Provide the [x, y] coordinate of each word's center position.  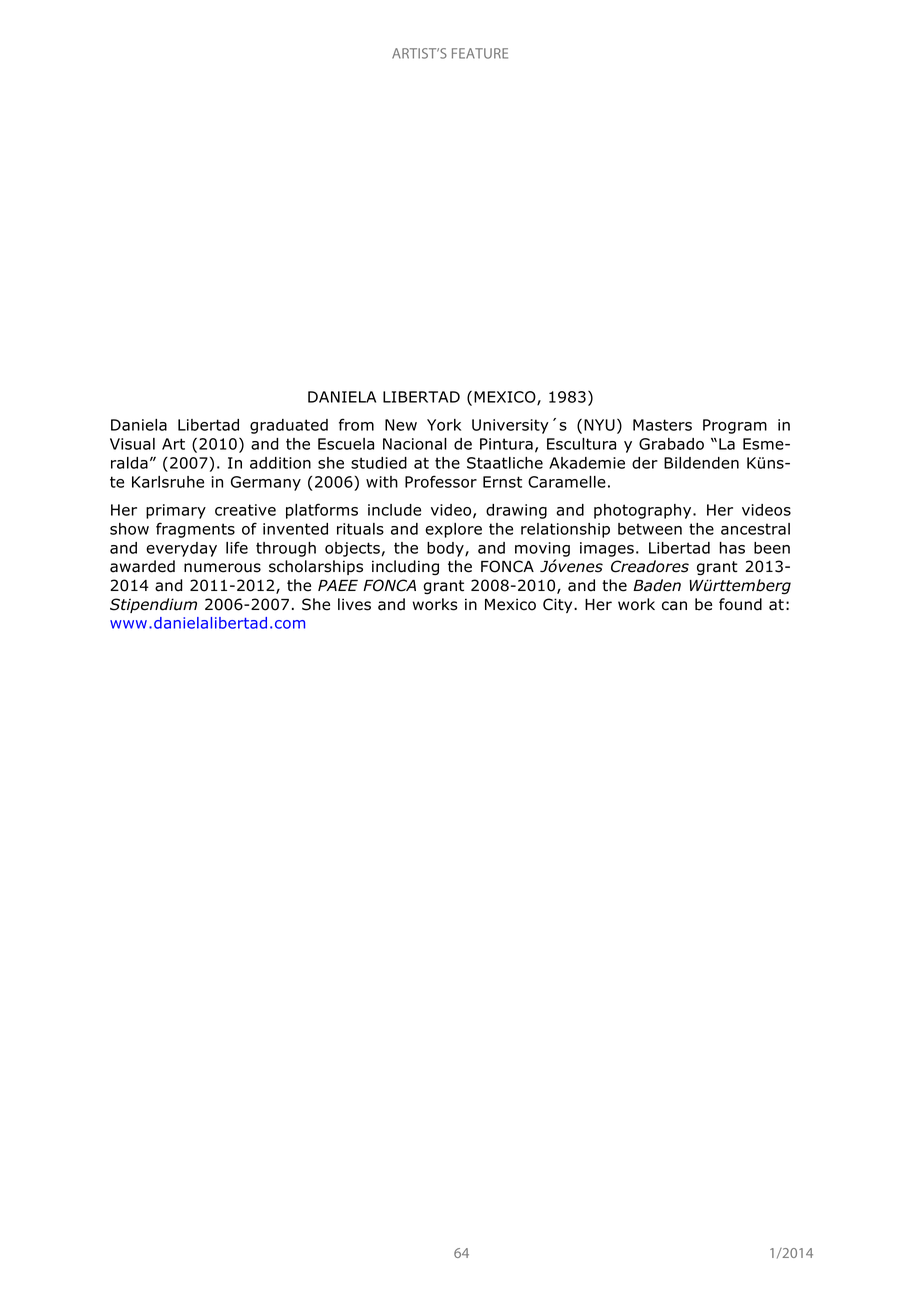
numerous [222, 568]
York [444, 425]
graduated [289, 426]
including [405, 567]
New [401, 425]
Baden [657, 585]
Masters [662, 425]
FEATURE [480, 53]
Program [735, 426]
